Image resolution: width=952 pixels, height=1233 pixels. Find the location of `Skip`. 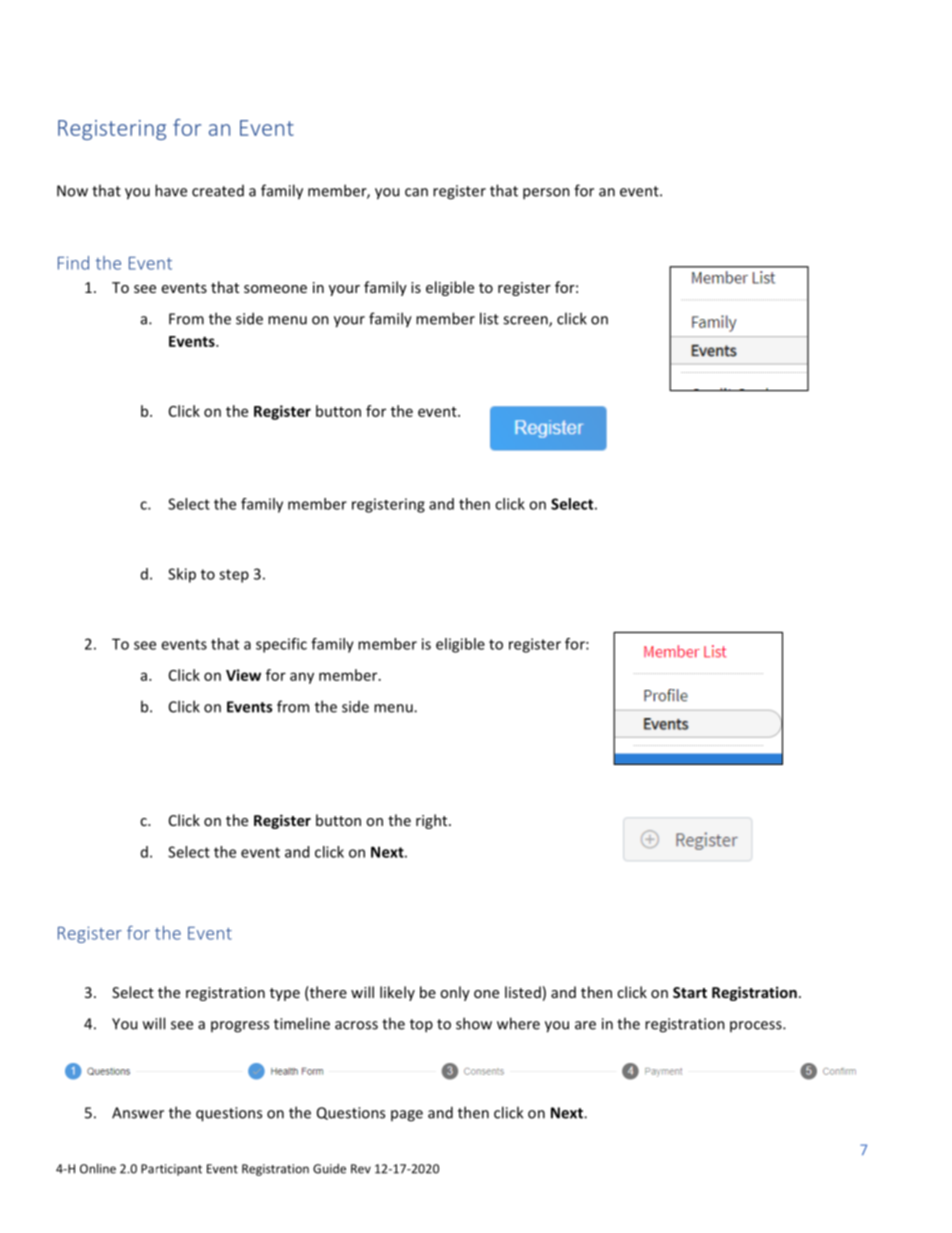

Skip is located at coordinates (182, 575).
